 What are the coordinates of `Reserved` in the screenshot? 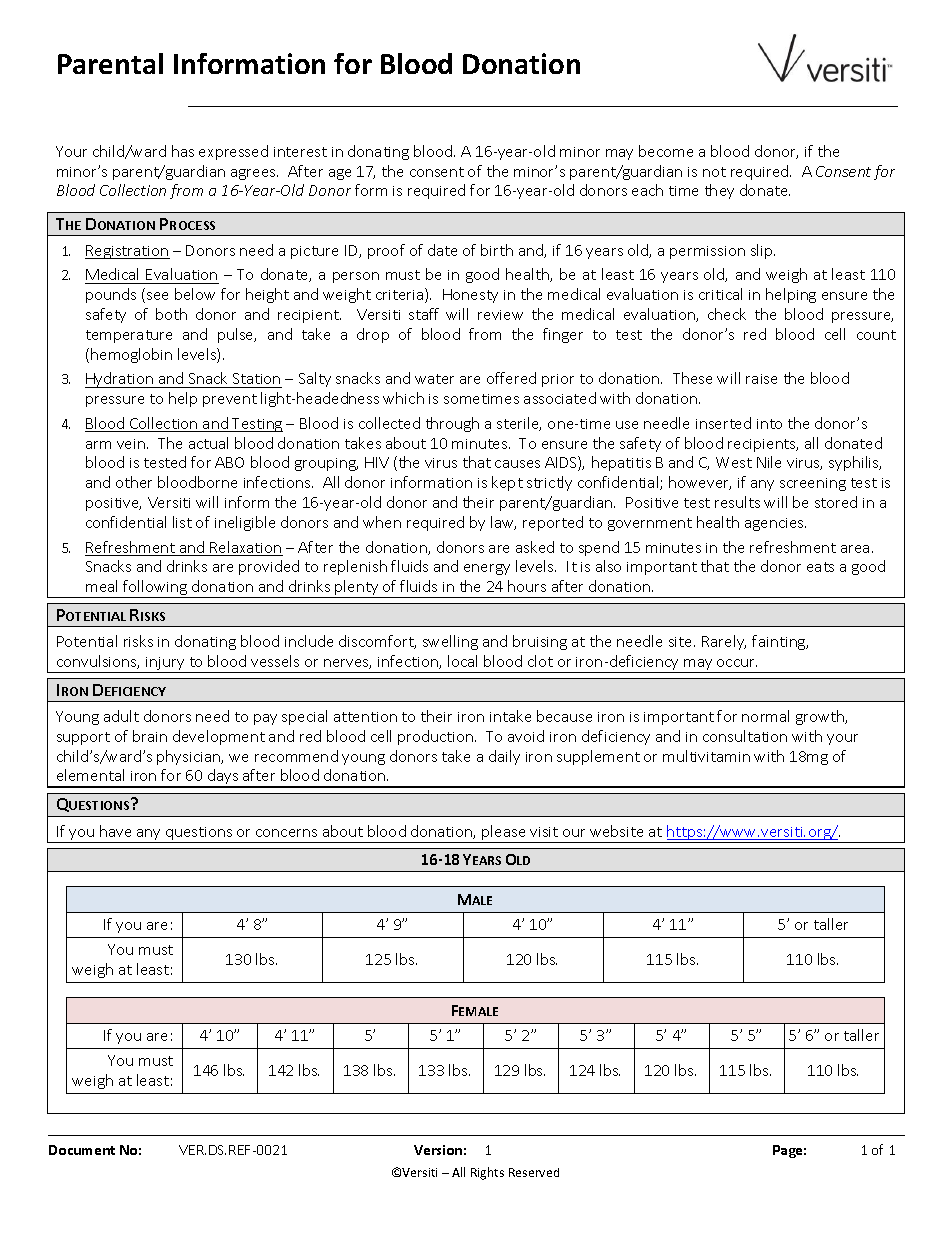 It's located at (534, 1172).
